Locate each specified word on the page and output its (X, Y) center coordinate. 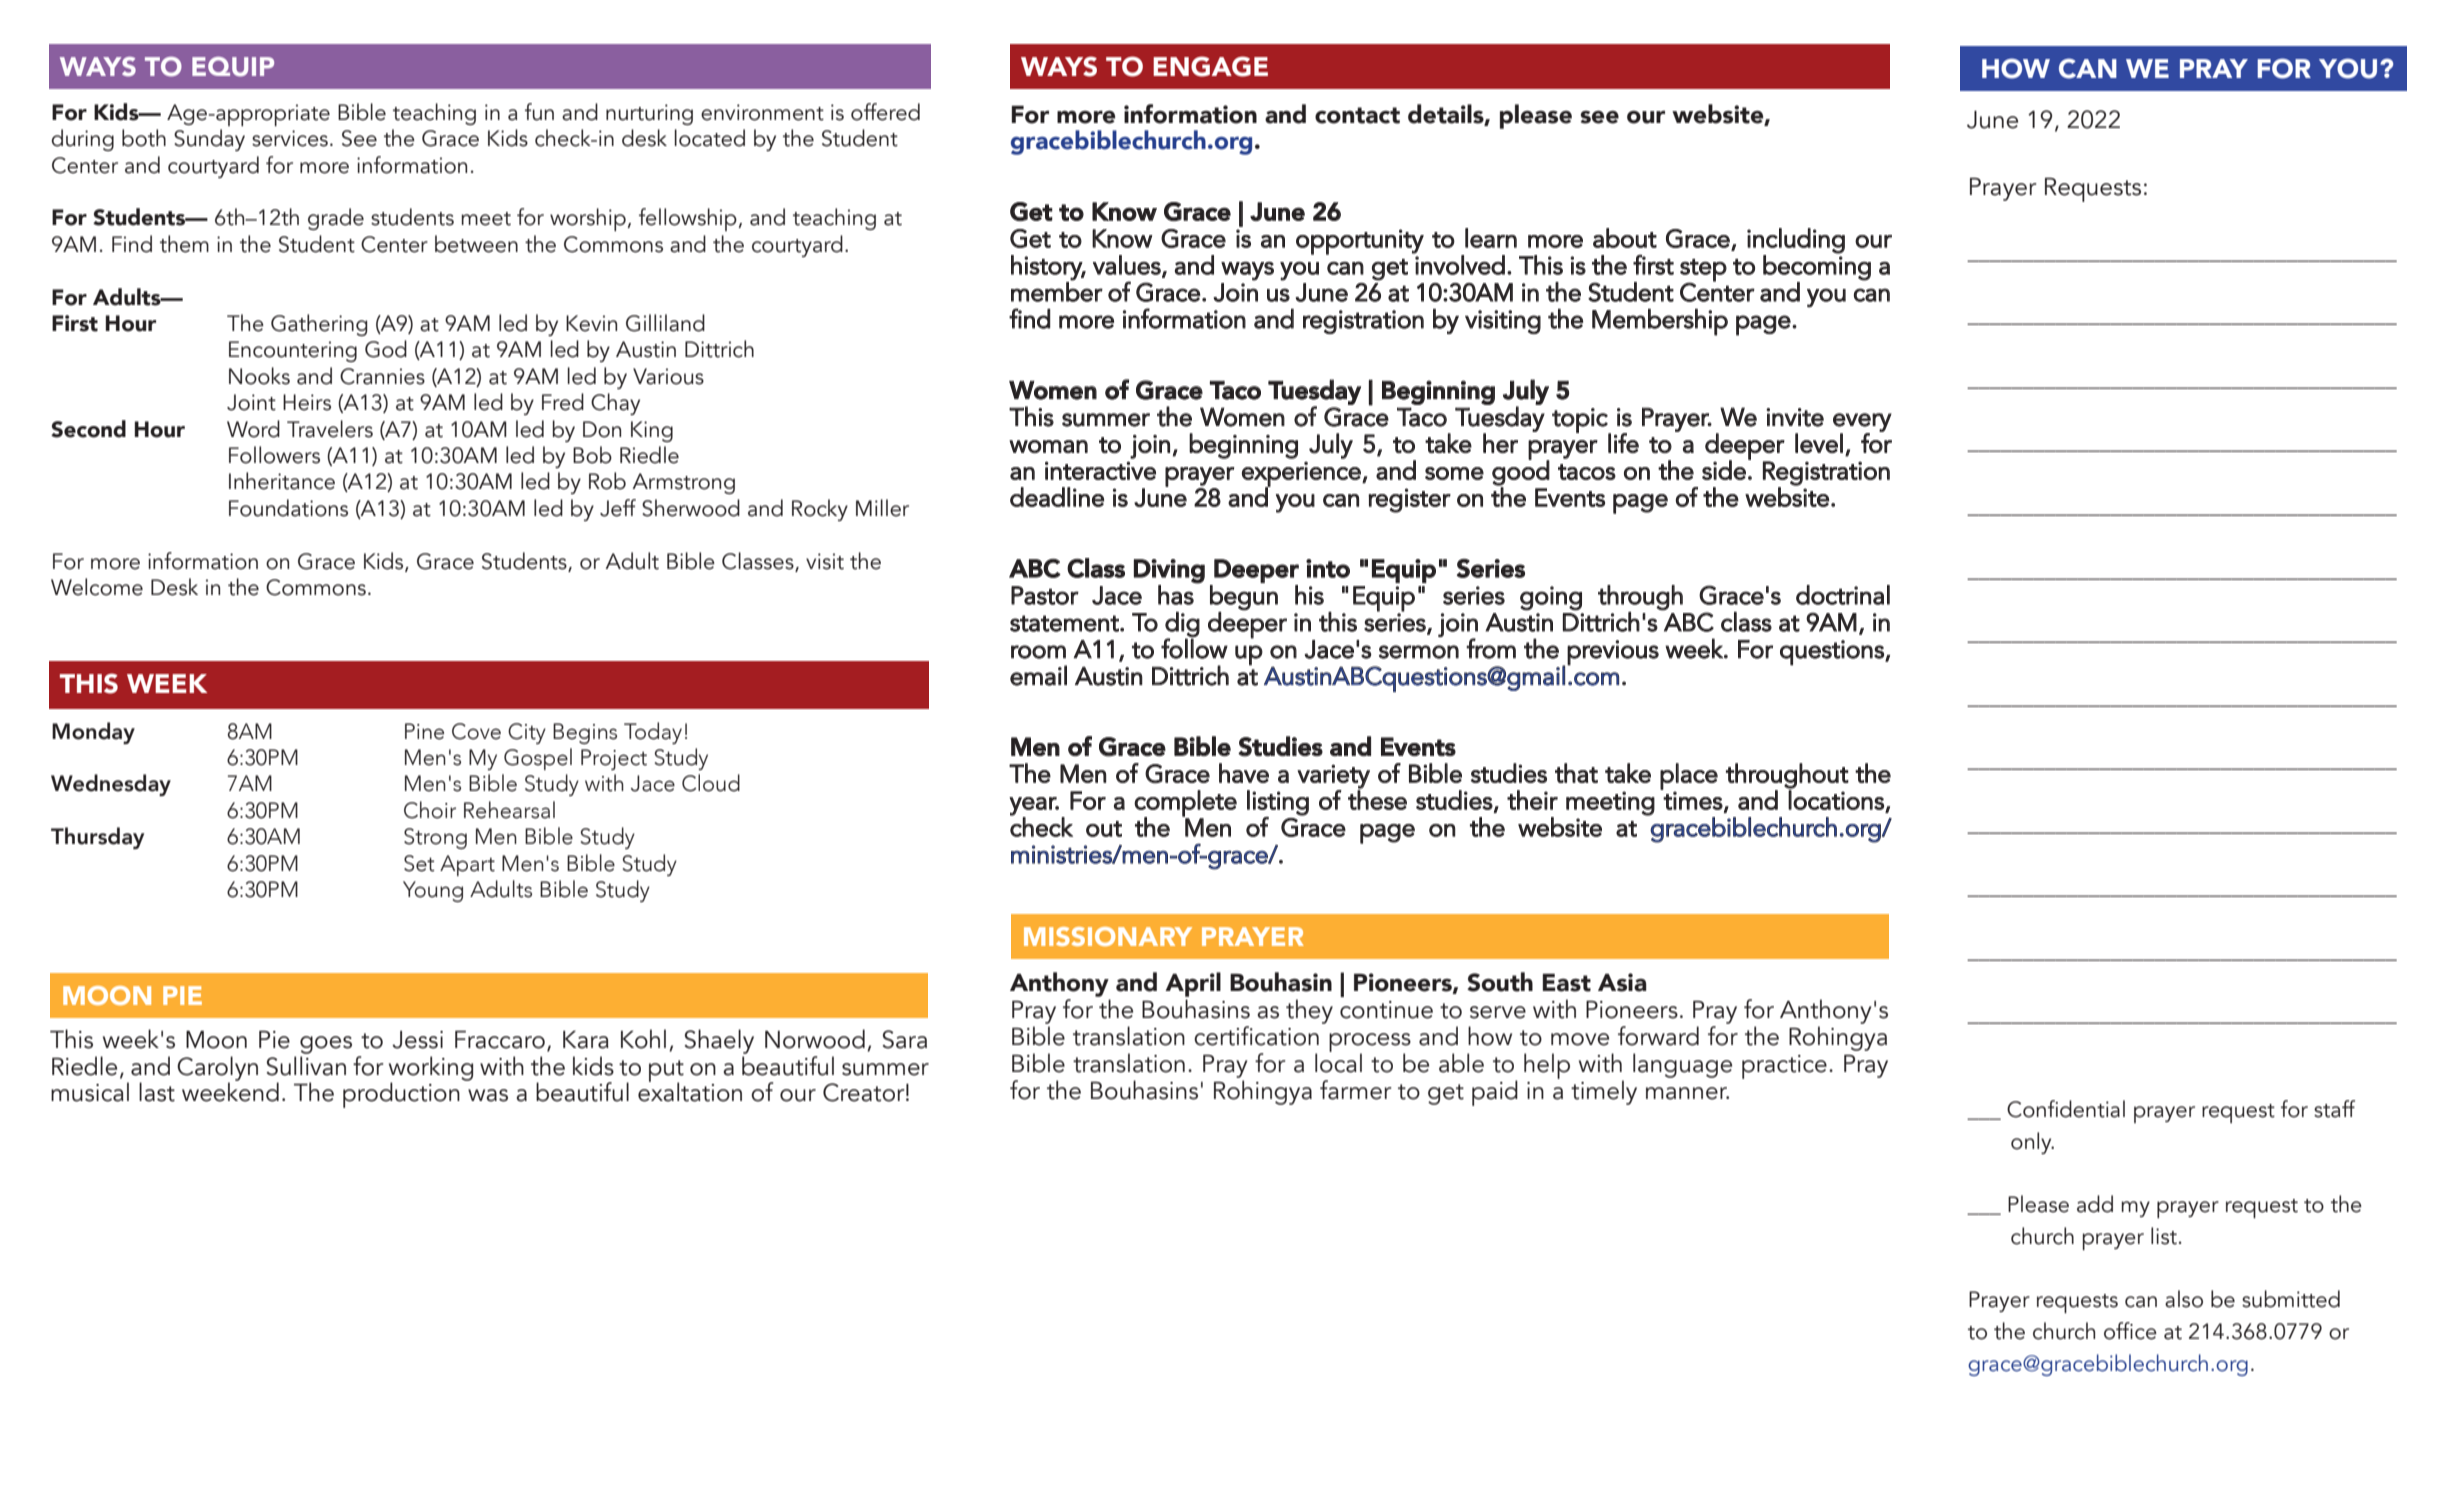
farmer (1356, 1090)
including (1796, 241)
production (401, 1095)
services (290, 138)
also (2184, 1299)
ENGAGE (1210, 66)
